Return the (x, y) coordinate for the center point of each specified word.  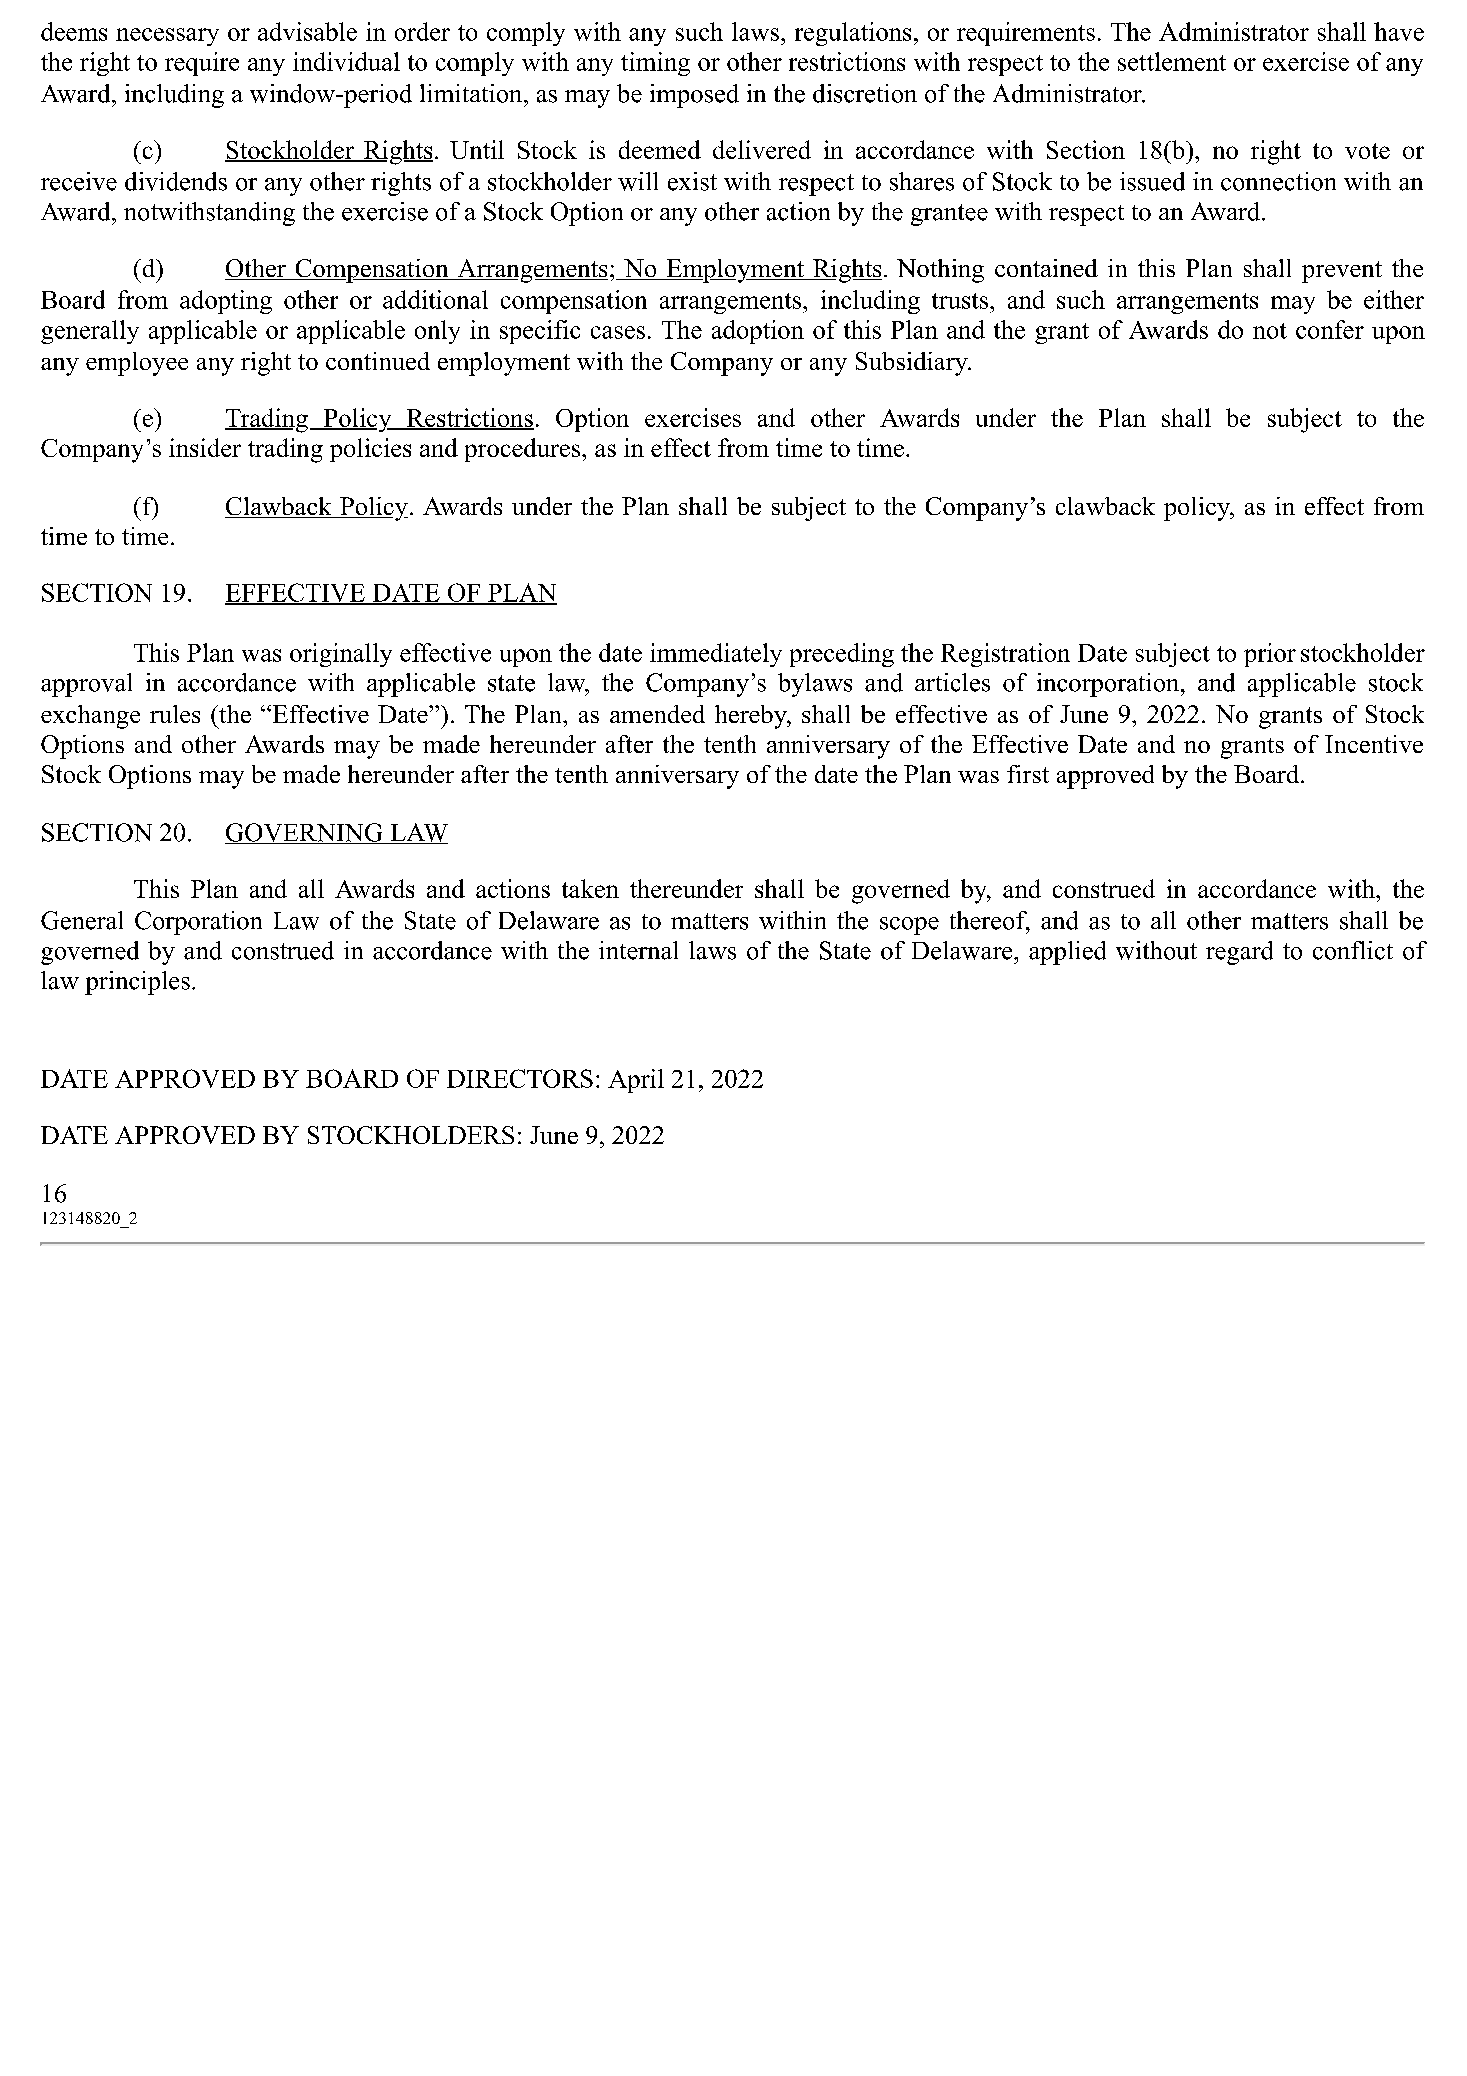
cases (618, 332)
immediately (716, 655)
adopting (226, 302)
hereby (752, 717)
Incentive (1374, 744)
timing (655, 64)
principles (137, 983)
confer (1330, 329)
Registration (1005, 655)
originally (341, 655)
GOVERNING (305, 833)
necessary (167, 37)
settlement (1172, 61)
